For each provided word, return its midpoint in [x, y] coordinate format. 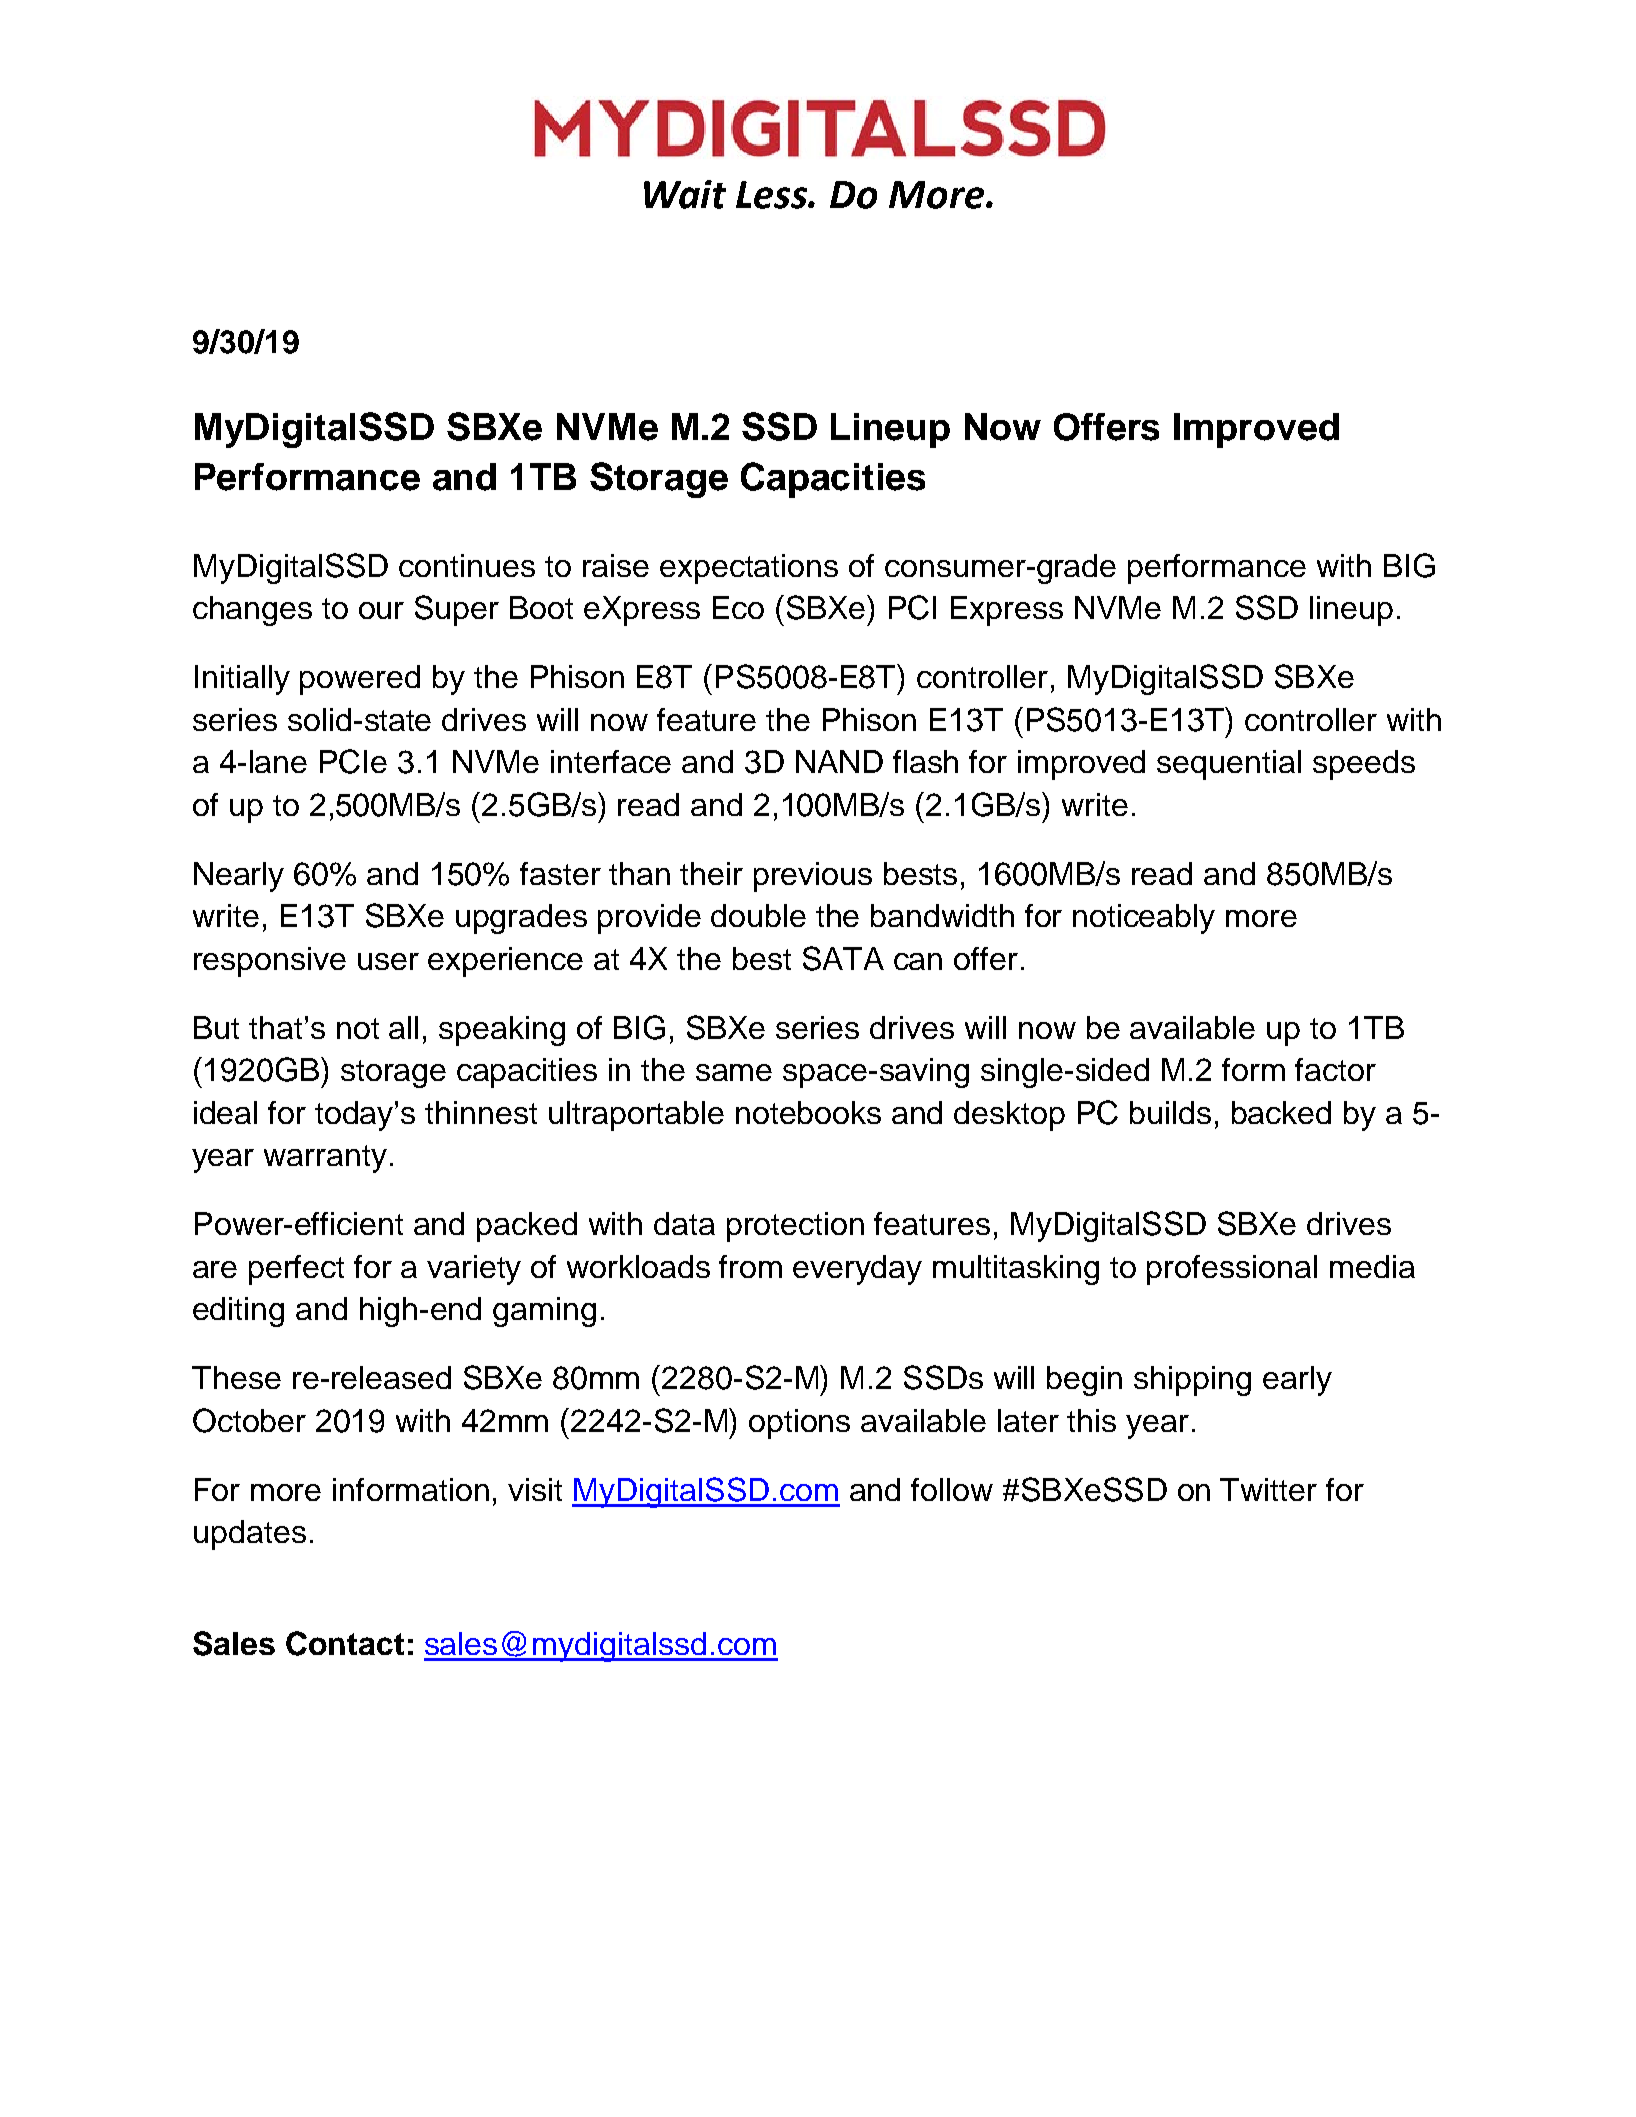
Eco [738, 607]
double [758, 915]
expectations [749, 569]
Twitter [1268, 1489]
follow [952, 1489]
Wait [685, 194]
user [388, 961]
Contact [345, 1643]
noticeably [1144, 919]
